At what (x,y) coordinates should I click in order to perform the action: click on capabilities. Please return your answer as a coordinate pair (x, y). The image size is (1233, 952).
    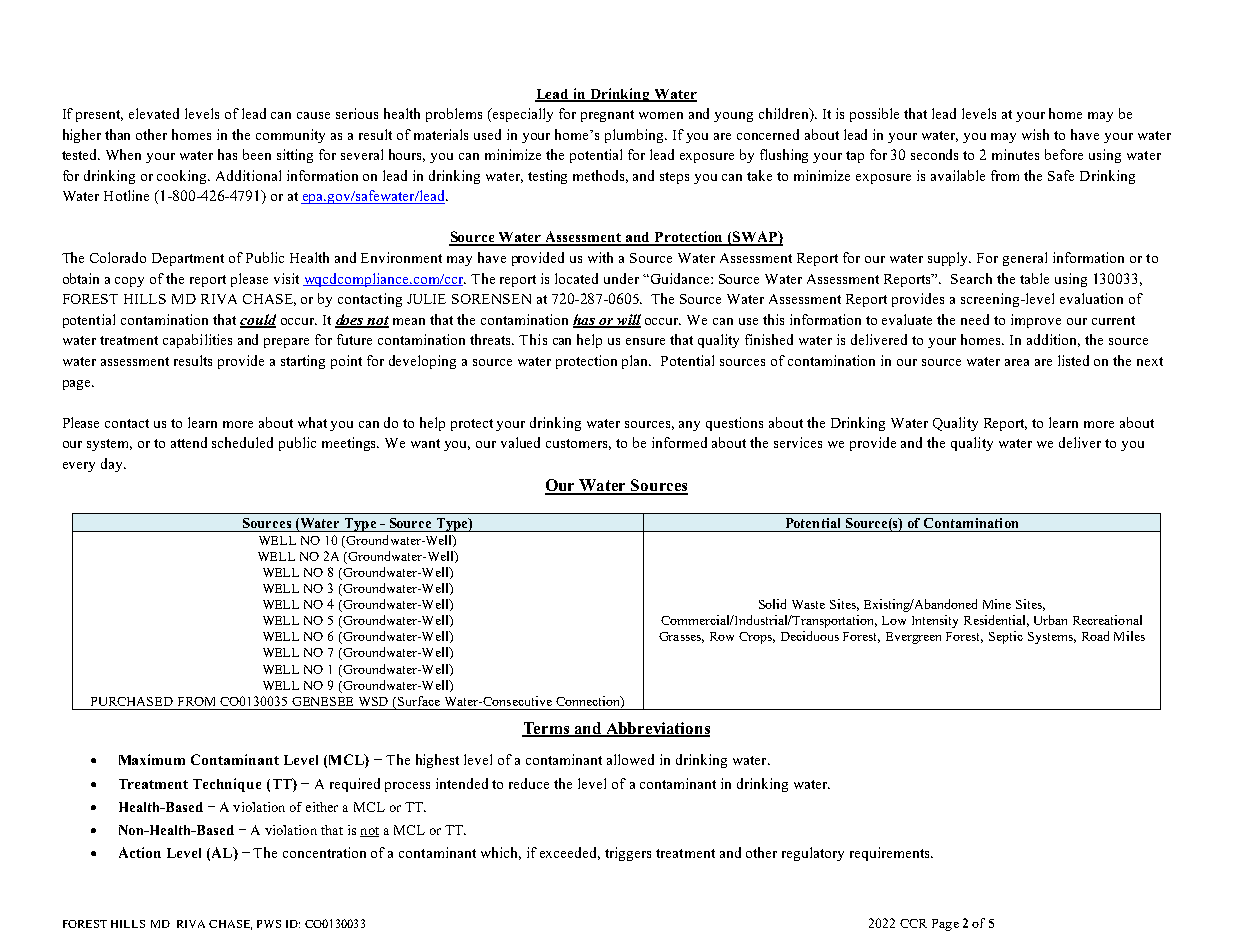
    Looking at the image, I should click on (197, 341).
